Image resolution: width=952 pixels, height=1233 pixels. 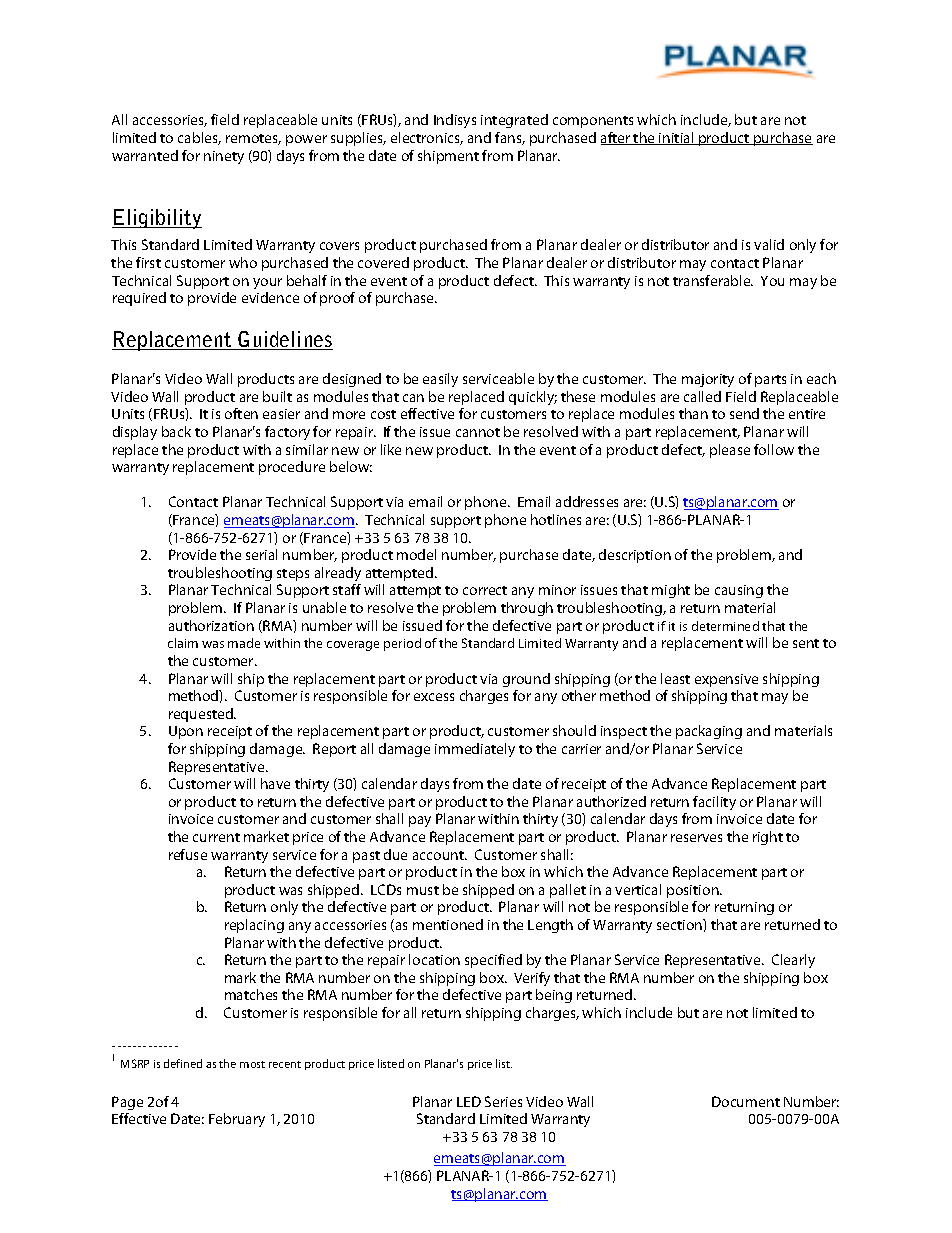 I want to click on electronics, so click(x=427, y=138).
